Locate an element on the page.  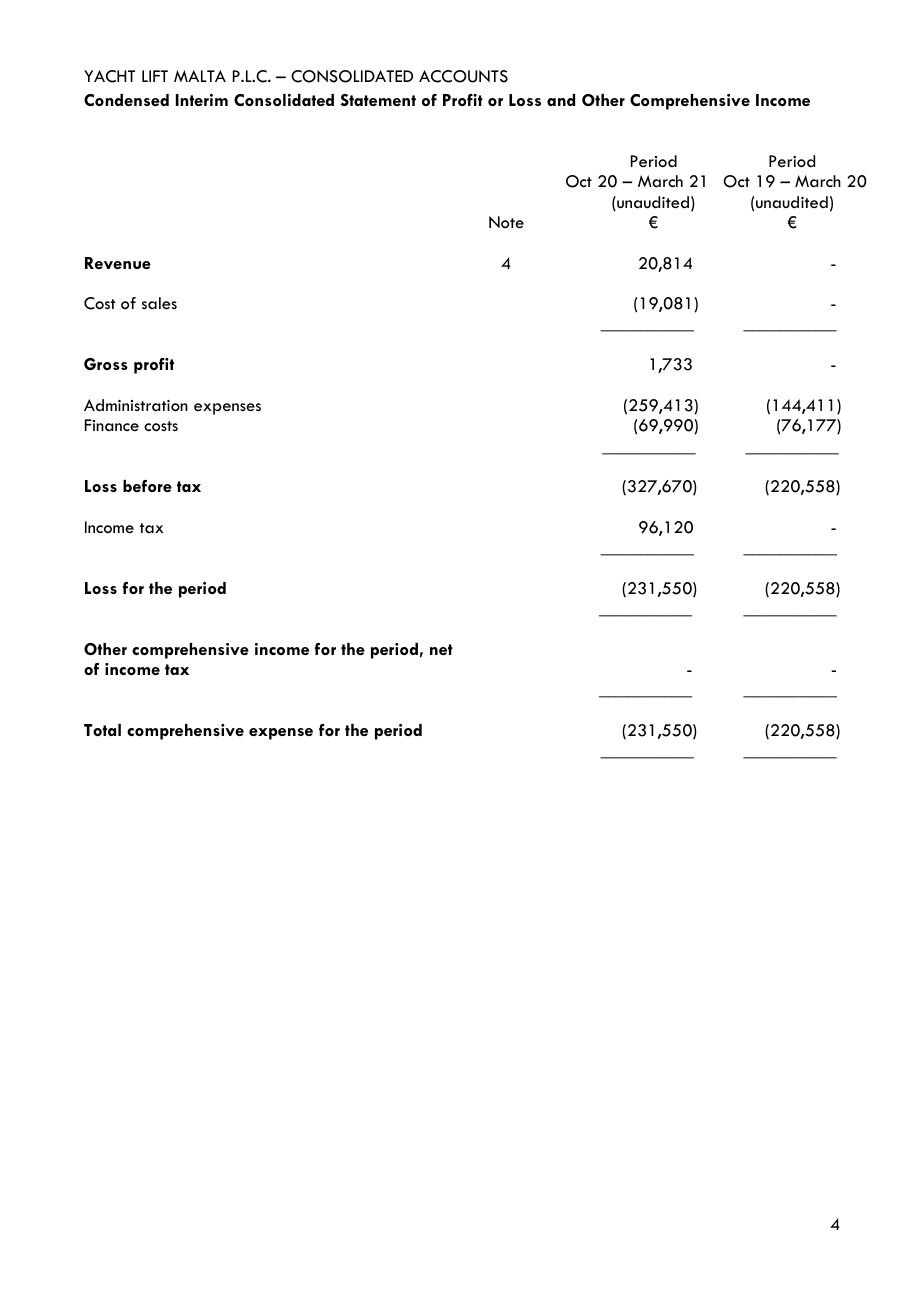
net is located at coordinates (441, 649).
